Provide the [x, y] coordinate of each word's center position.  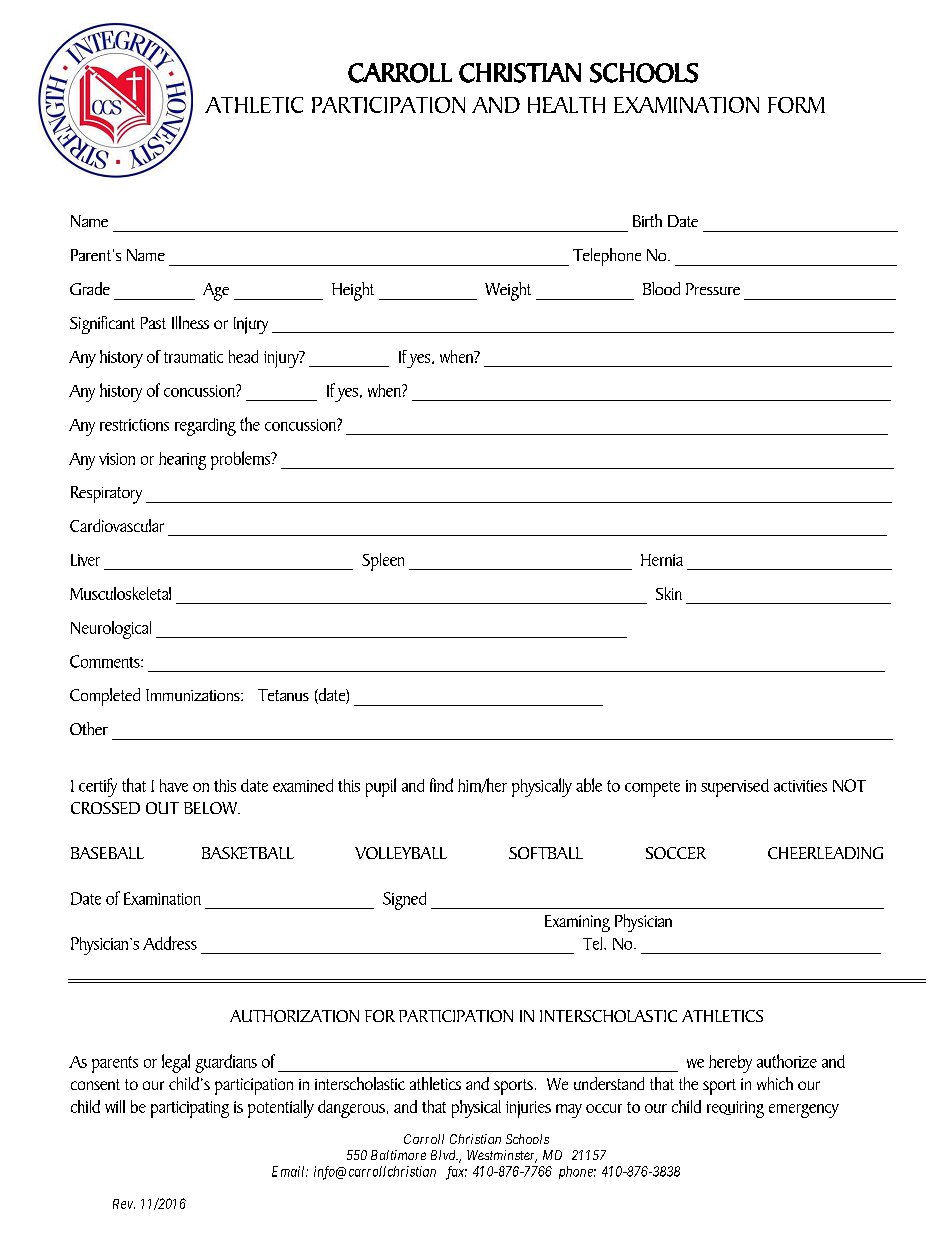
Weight [508, 291]
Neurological [111, 630]
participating [190, 1109]
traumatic [193, 357]
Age [216, 292]
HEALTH [566, 105]
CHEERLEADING [825, 853]
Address [170, 943]
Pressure [713, 289]
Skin [669, 593]
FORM [796, 105]
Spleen [383, 562]
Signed [404, 901]
